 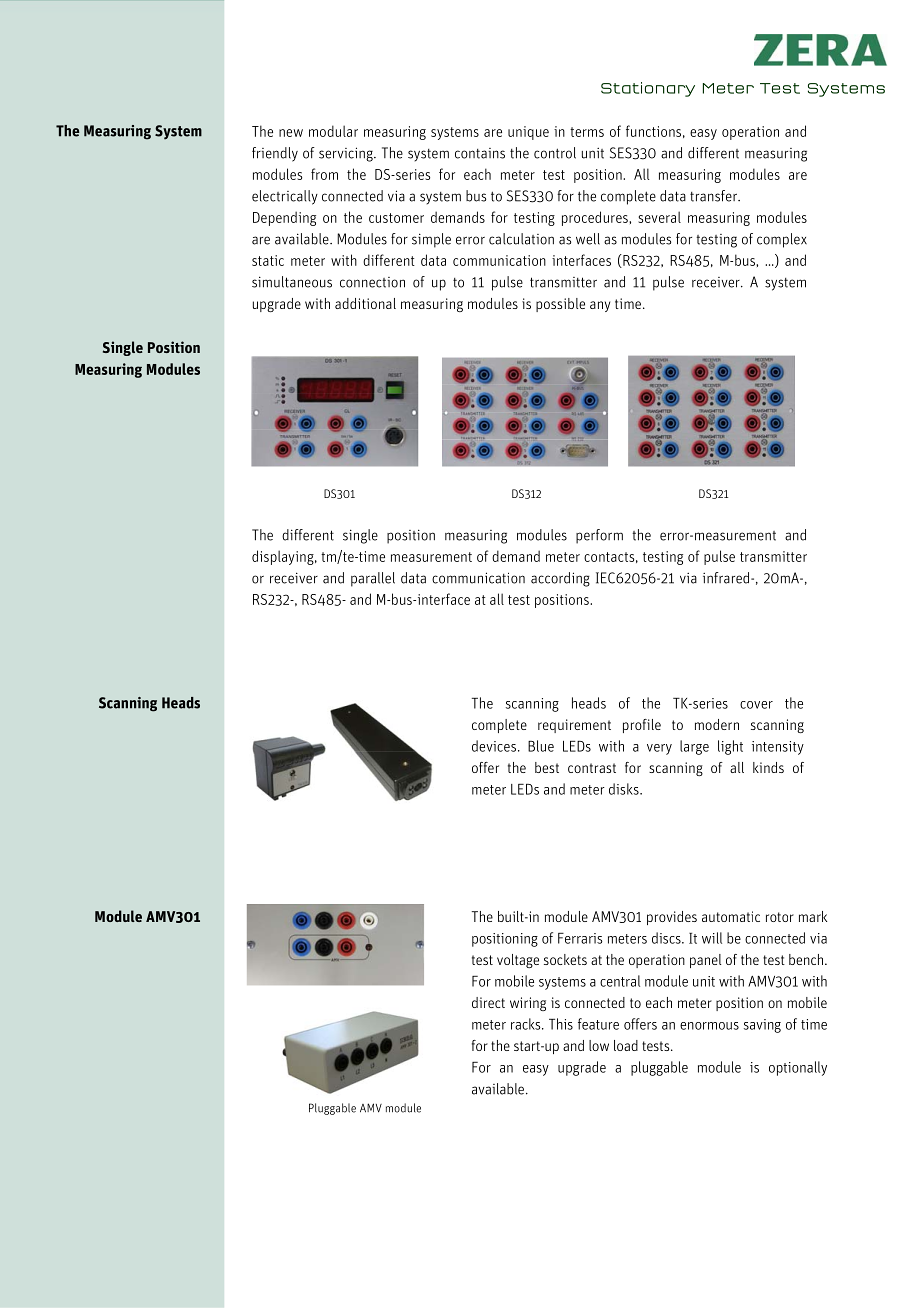 What do you see at coordinates (714, 196) in the screenshot?
I see `transfer` at bounding box center [714, 196].
